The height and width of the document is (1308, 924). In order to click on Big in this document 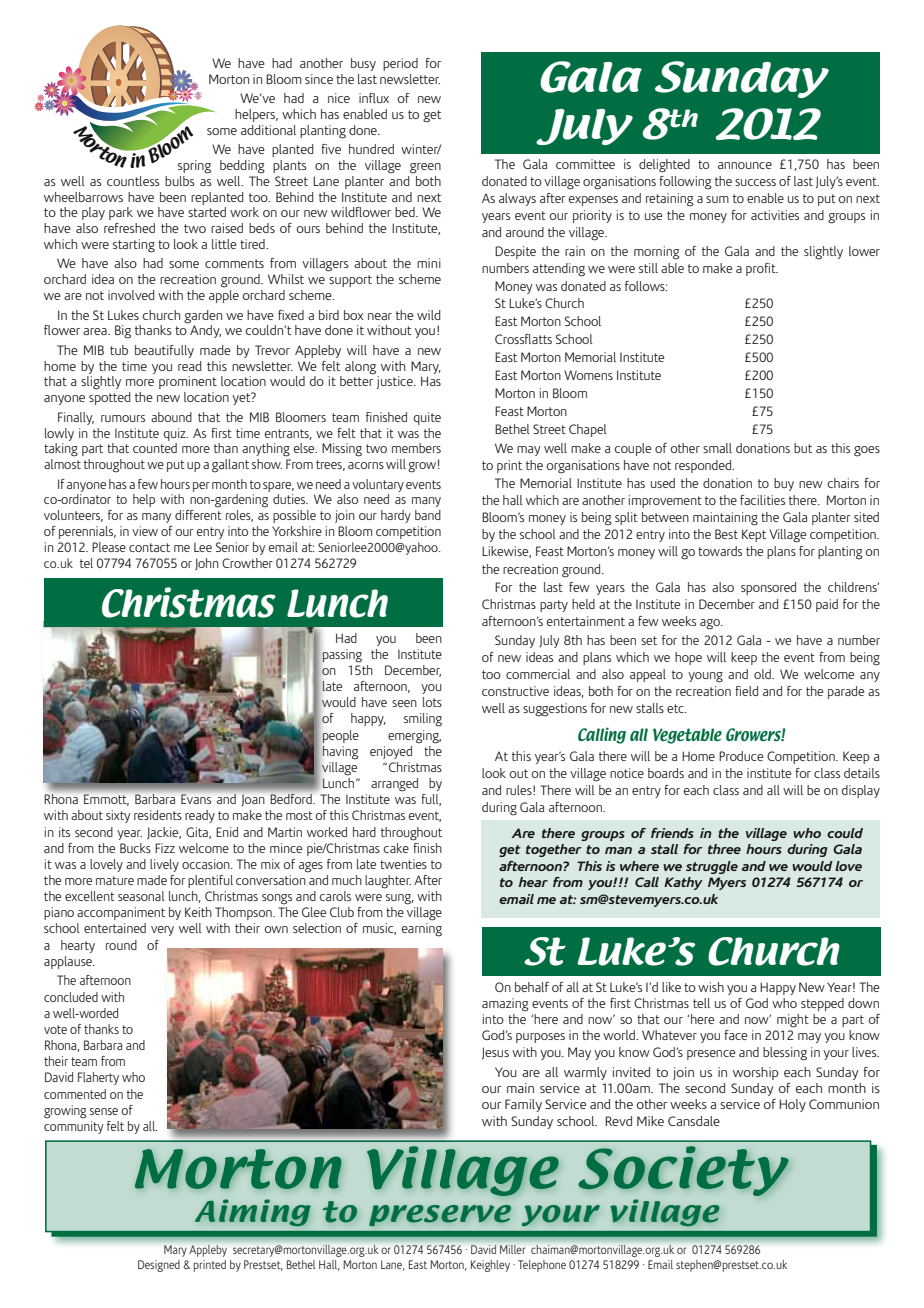, I will do `click(123, 332)`.
